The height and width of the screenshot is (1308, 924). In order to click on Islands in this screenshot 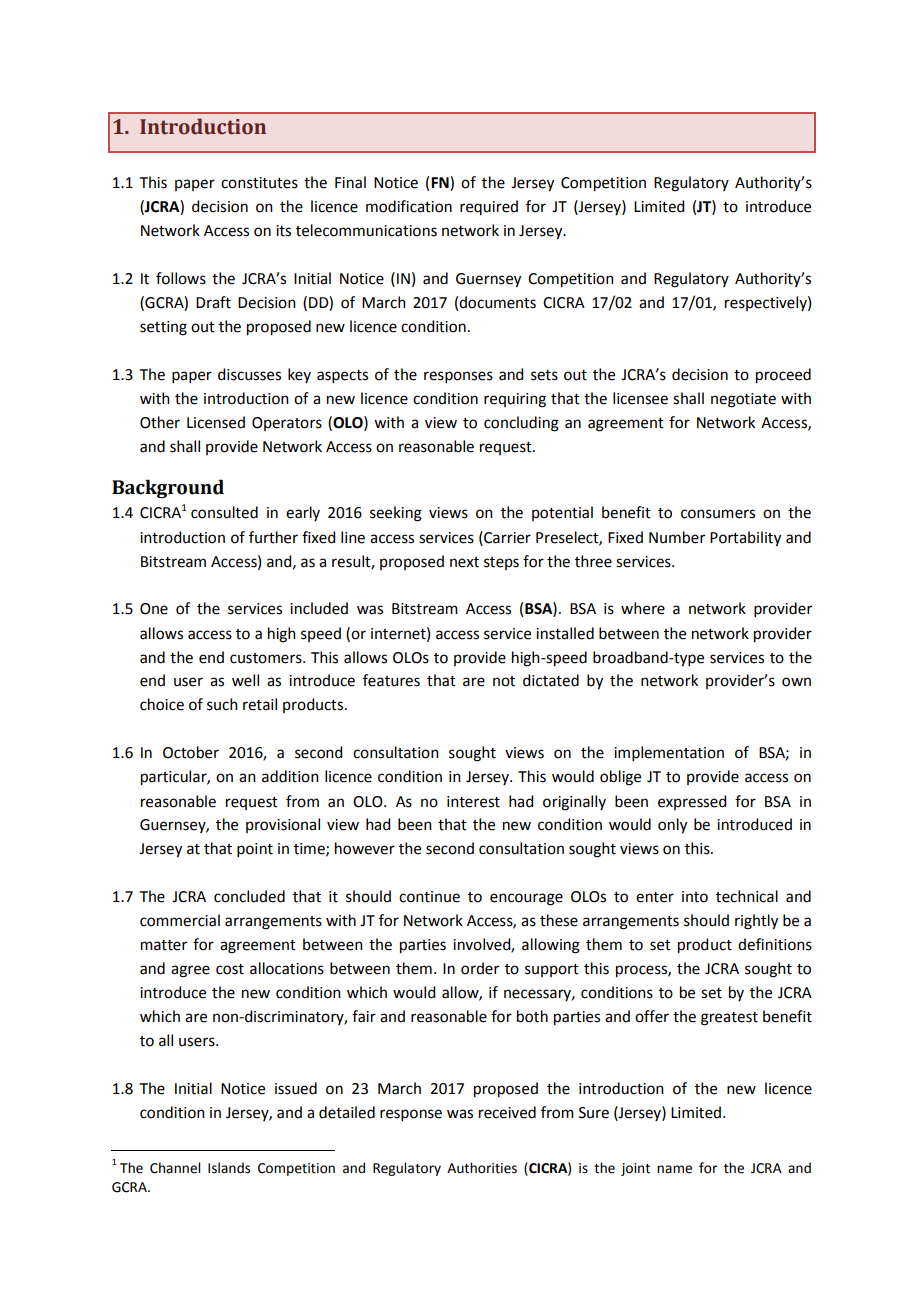, I will do `click(229, 1168)`.
